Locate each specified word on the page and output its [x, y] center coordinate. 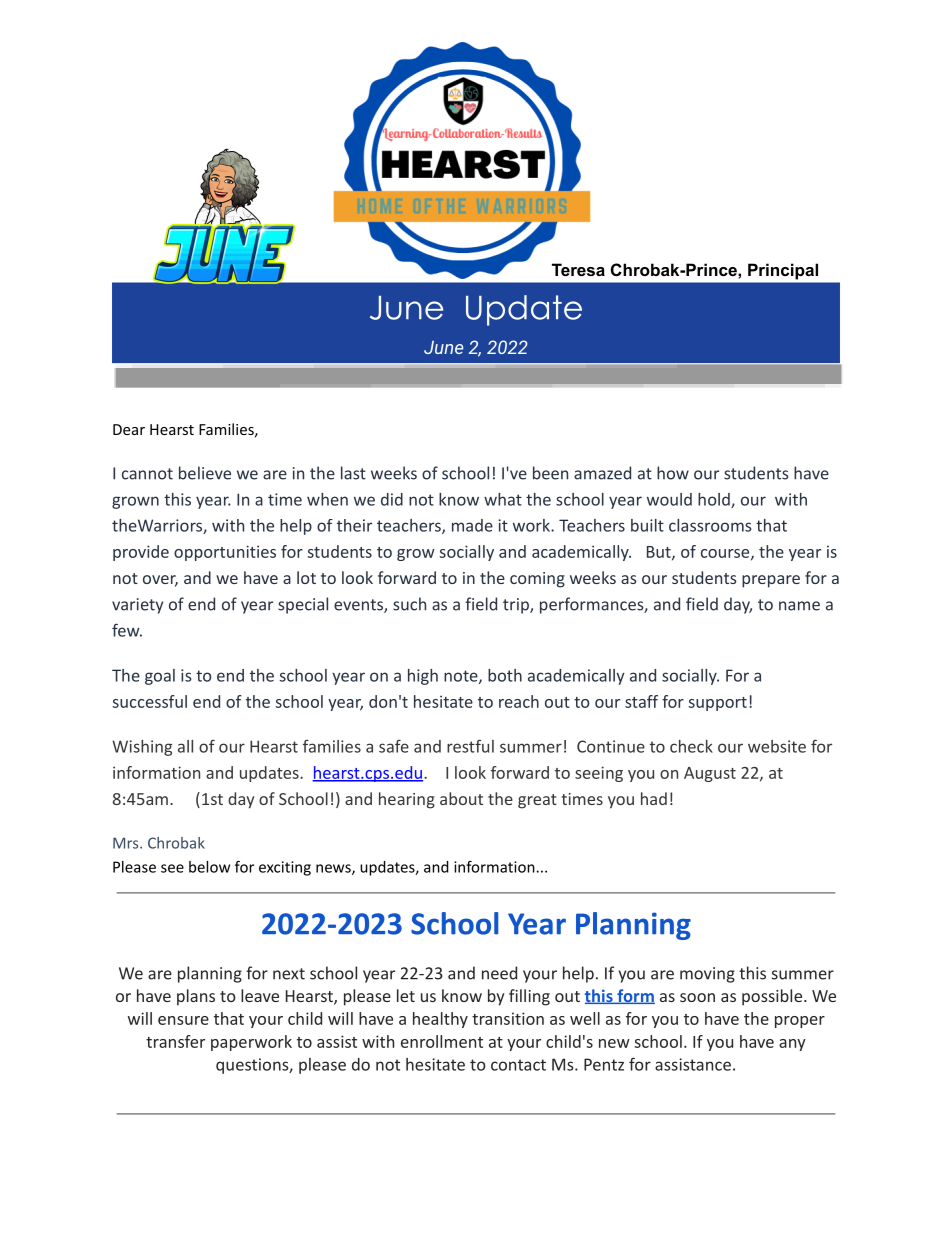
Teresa [578, 269]
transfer [175, 1041]
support [717, 704]
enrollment [442, 1041]
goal [160, 677]
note [462, 677]
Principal [783, 272]
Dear [129, 429]
